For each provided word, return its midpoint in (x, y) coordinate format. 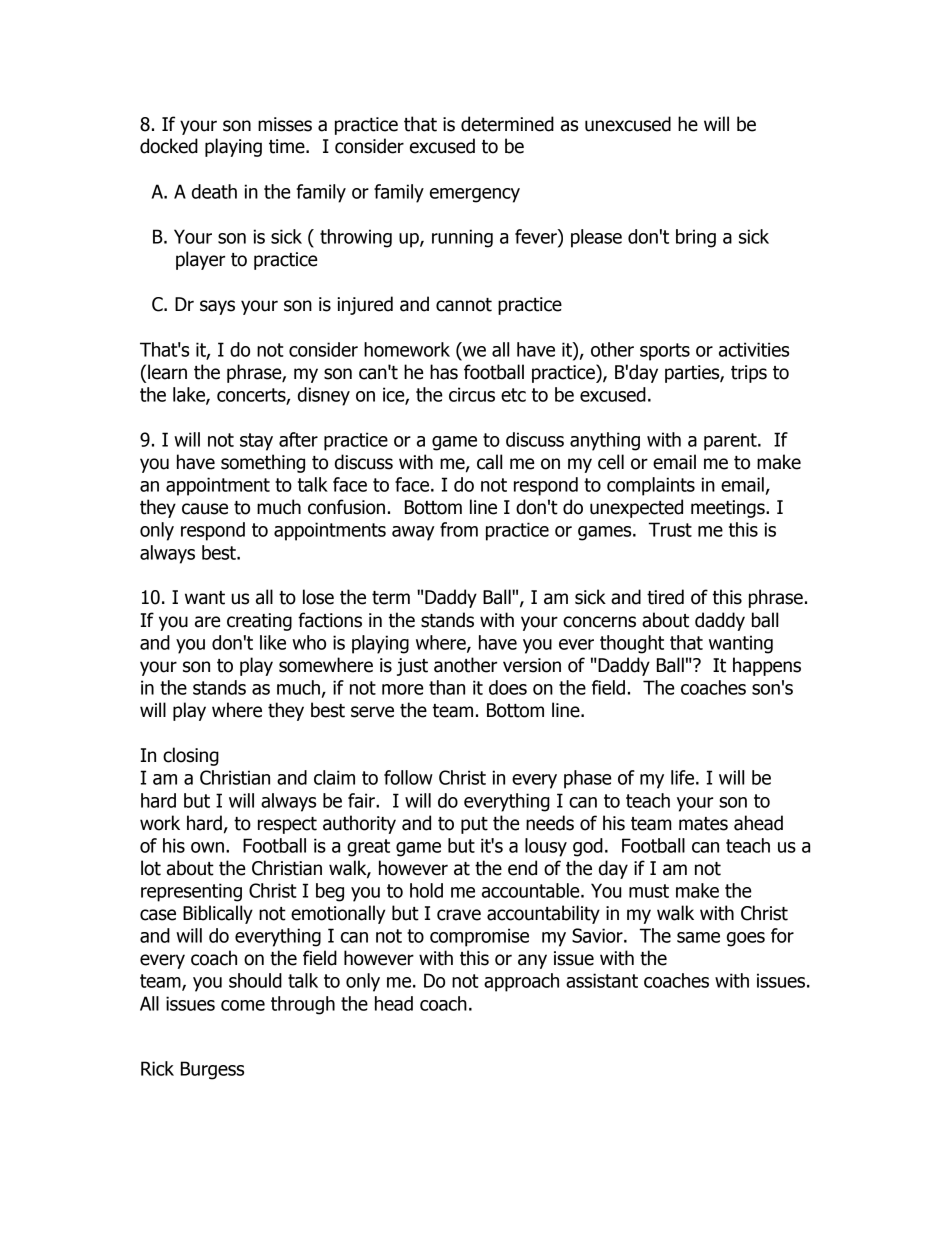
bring (696, 238)
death (214, 191)
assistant (602, 980)
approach (521, 982)
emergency (475, 195)
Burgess (212, 1070)
